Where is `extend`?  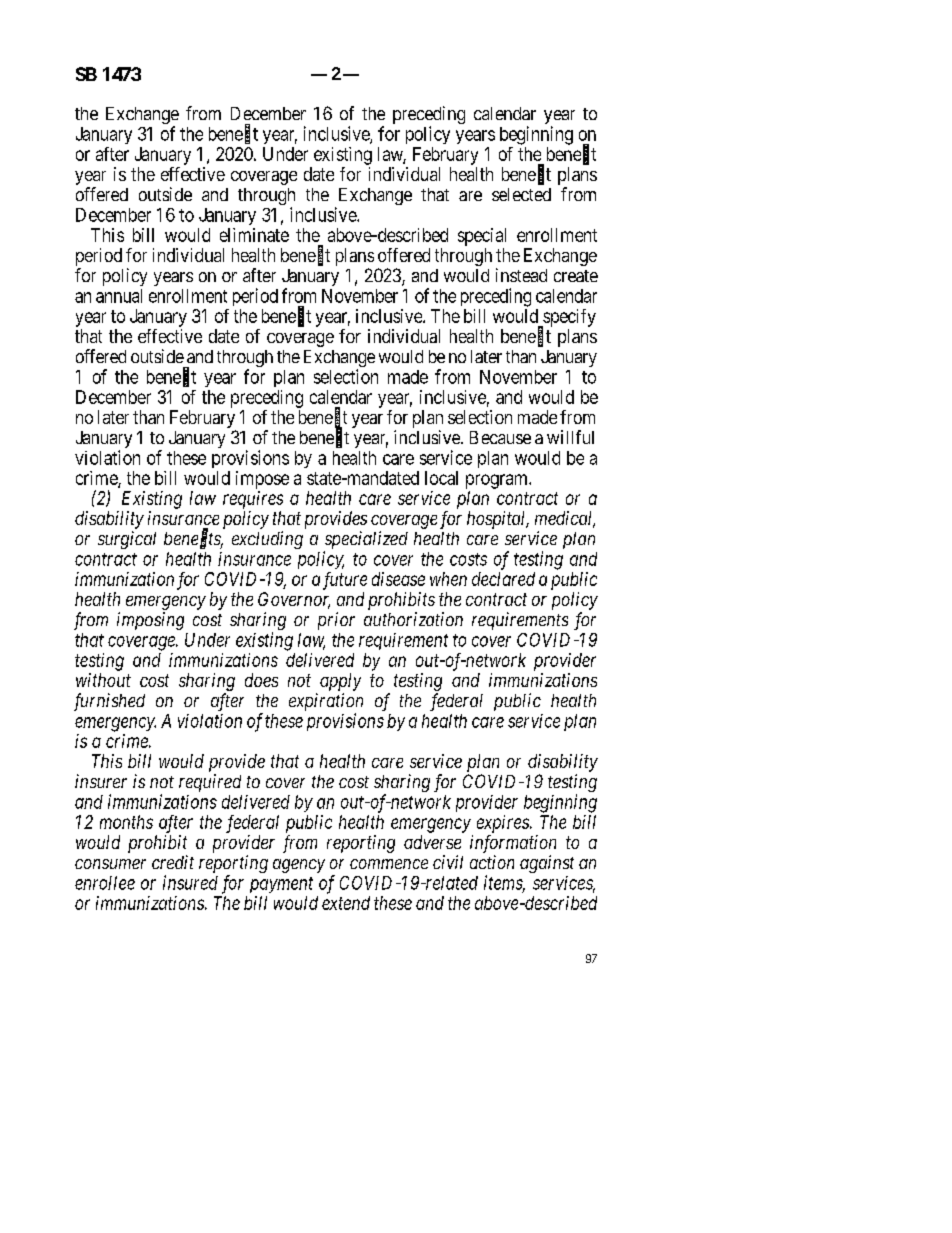 extend is located at coordinates (346, 903).
